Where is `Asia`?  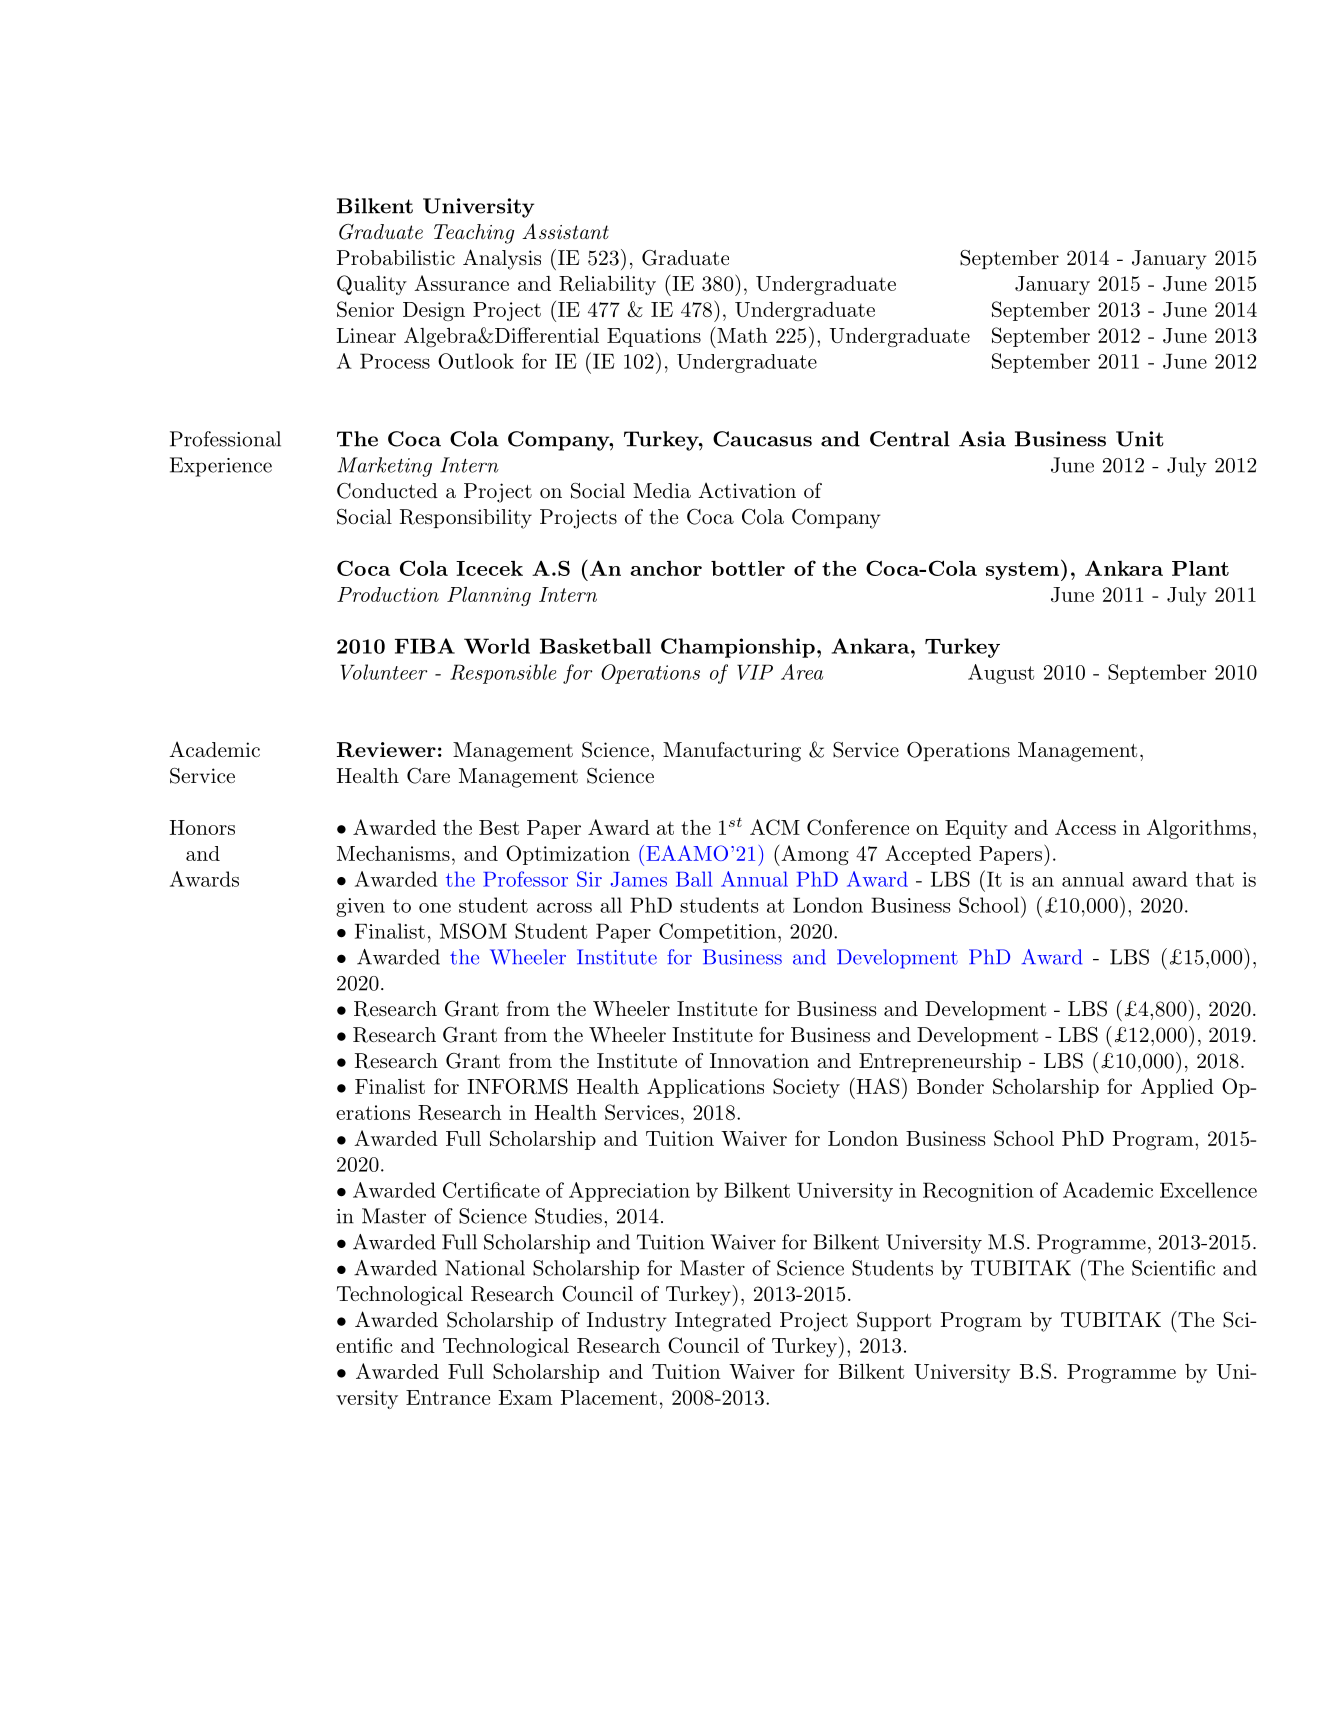 Asia is located at coordinates (982, 439).
